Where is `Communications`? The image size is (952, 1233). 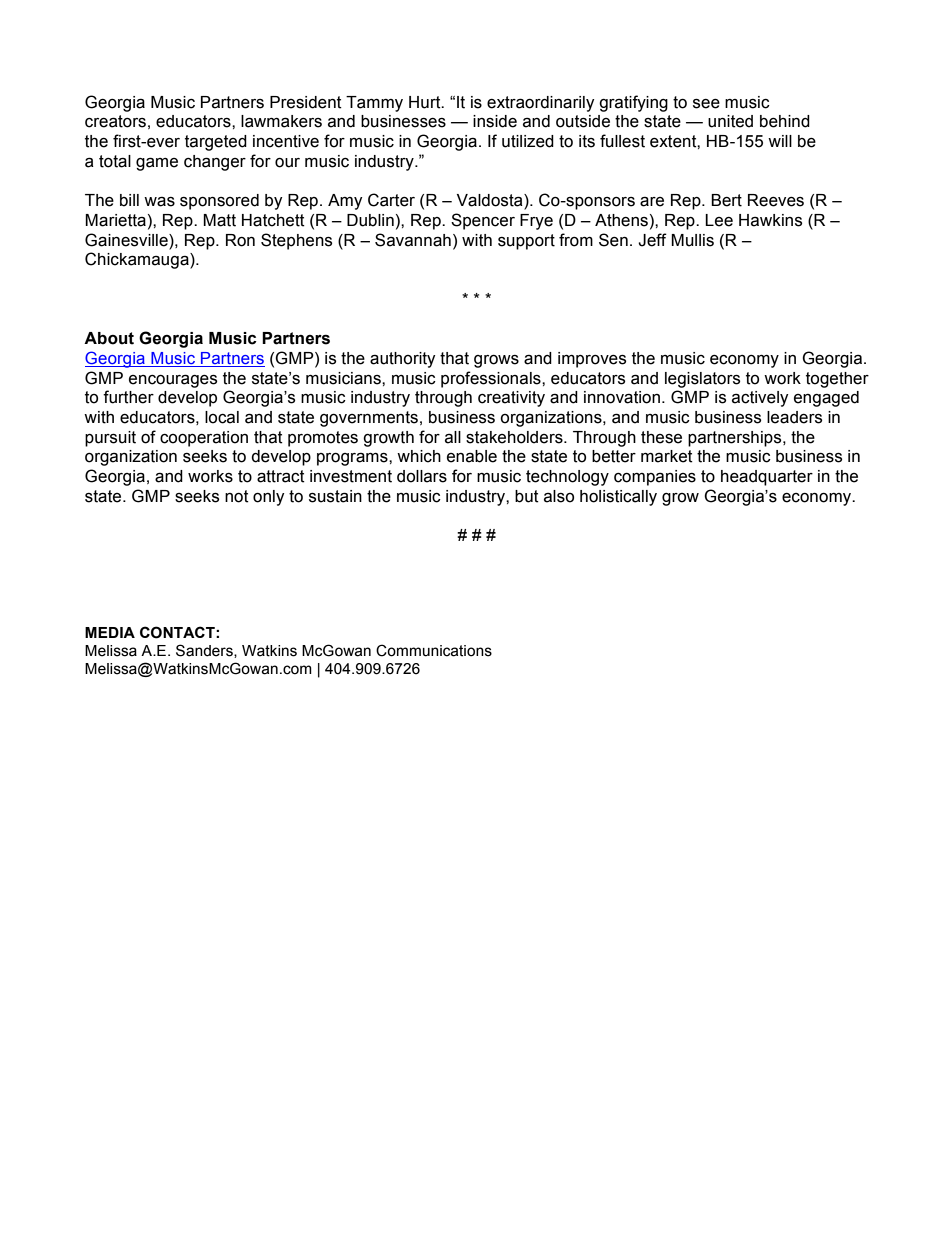
Communications is located at coordinates (434, 650).
